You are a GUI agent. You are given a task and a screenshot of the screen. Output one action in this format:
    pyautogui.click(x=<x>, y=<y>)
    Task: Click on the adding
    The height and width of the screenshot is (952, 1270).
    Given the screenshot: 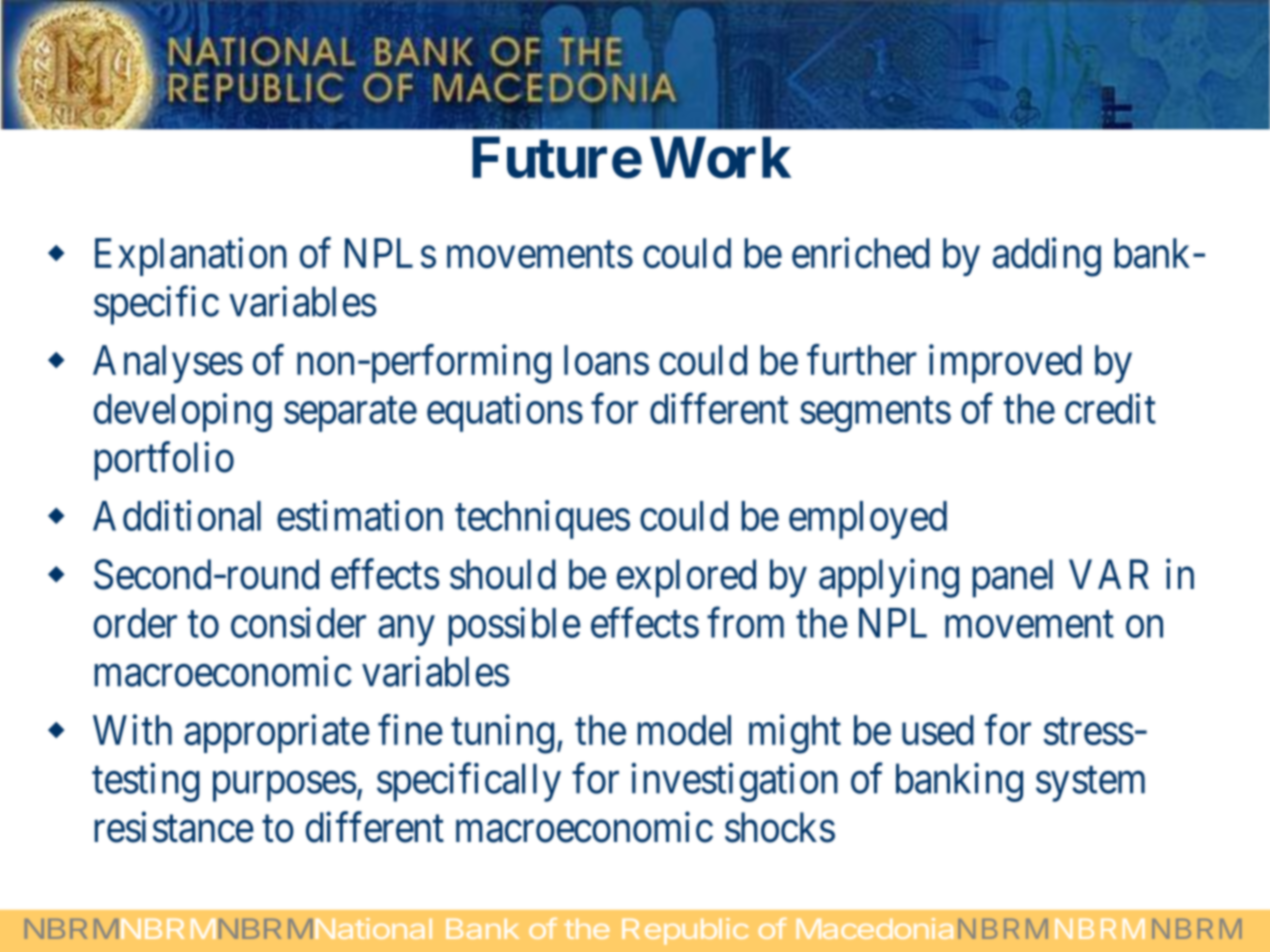 What is the action you would take?
    pyautogui.click(x=1047, y=257)
